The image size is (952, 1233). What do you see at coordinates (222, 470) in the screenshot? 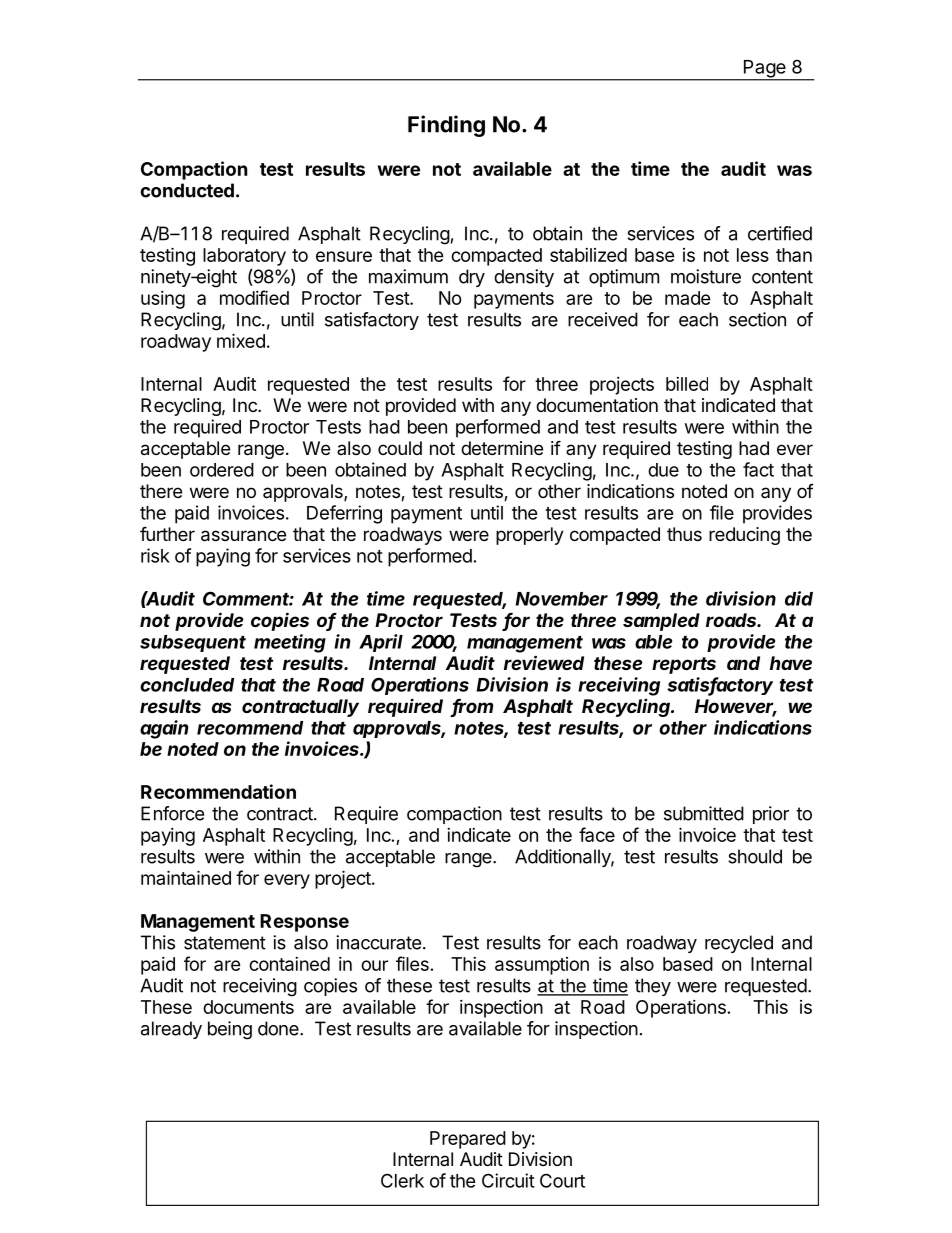
I see `ordered` at bounding box center [222, 470].
